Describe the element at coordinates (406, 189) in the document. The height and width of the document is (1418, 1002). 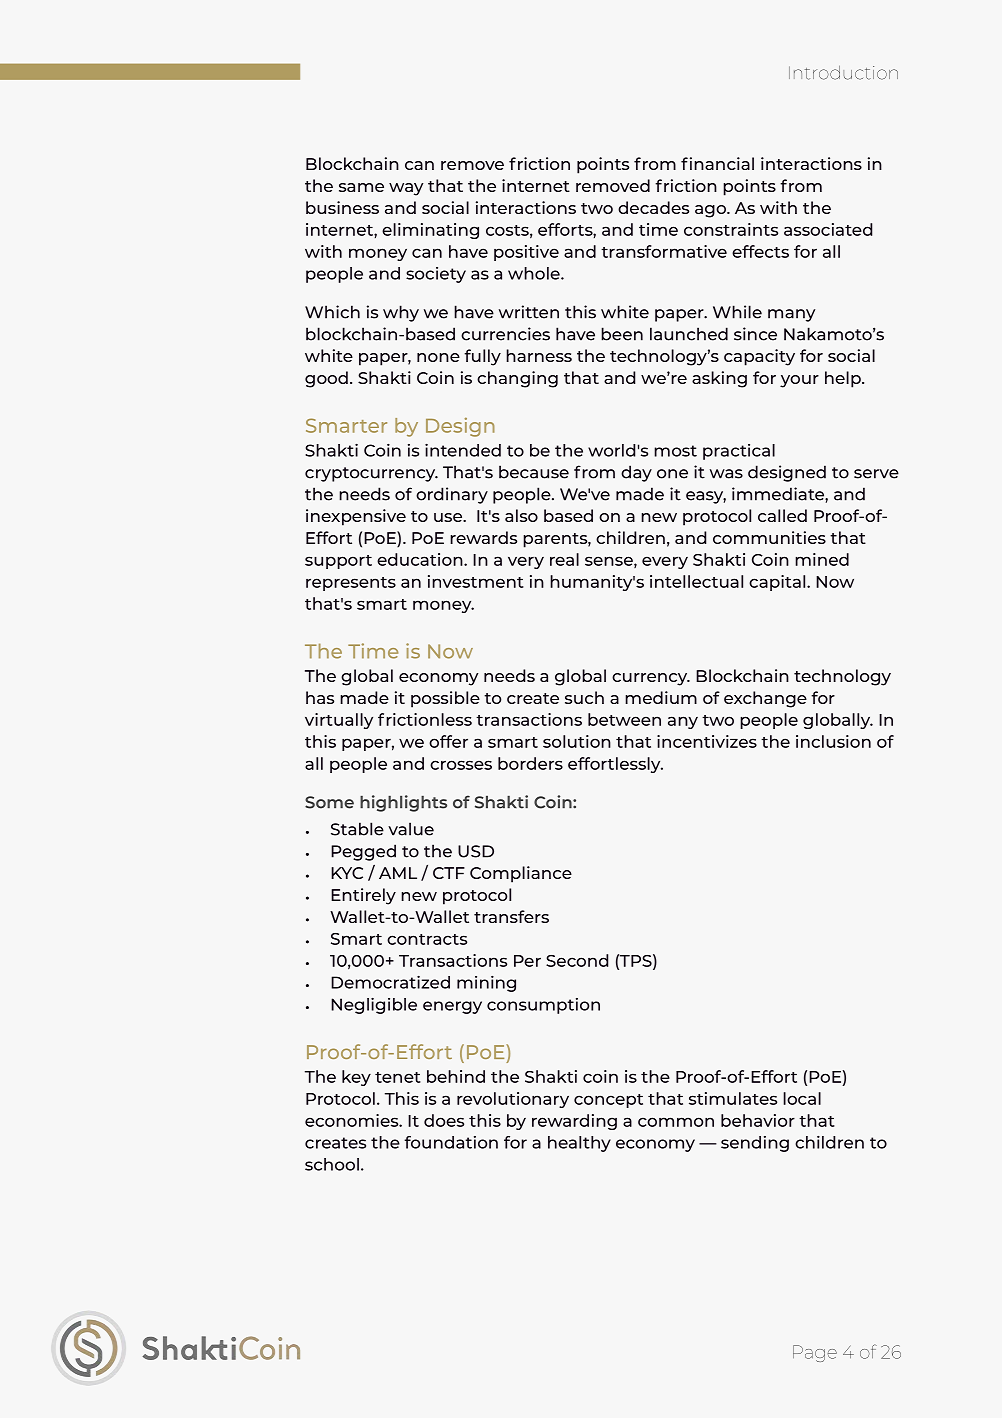
I see `way` at that location.
